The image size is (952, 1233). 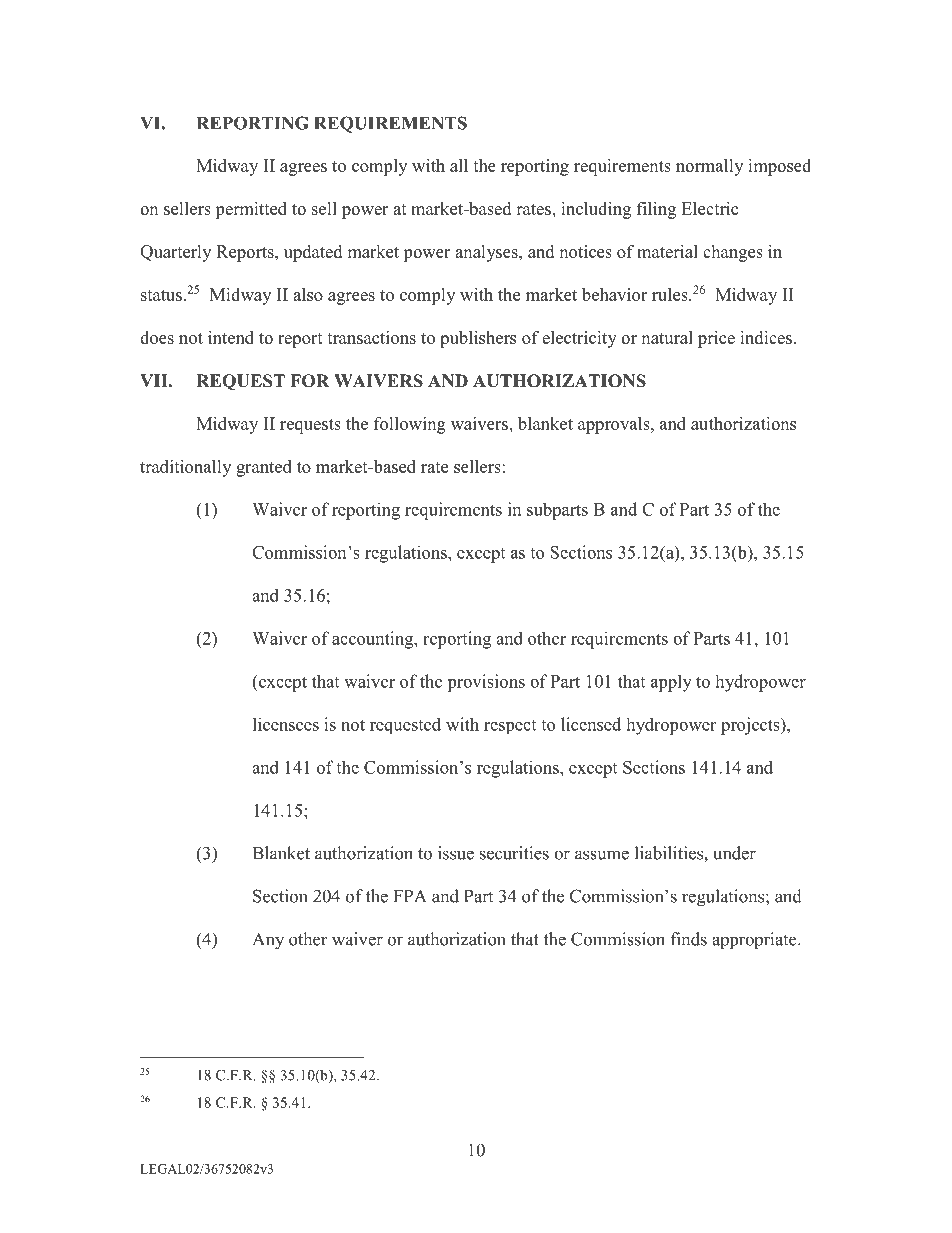 I want to click on apply, so click(x=671, y=683).
